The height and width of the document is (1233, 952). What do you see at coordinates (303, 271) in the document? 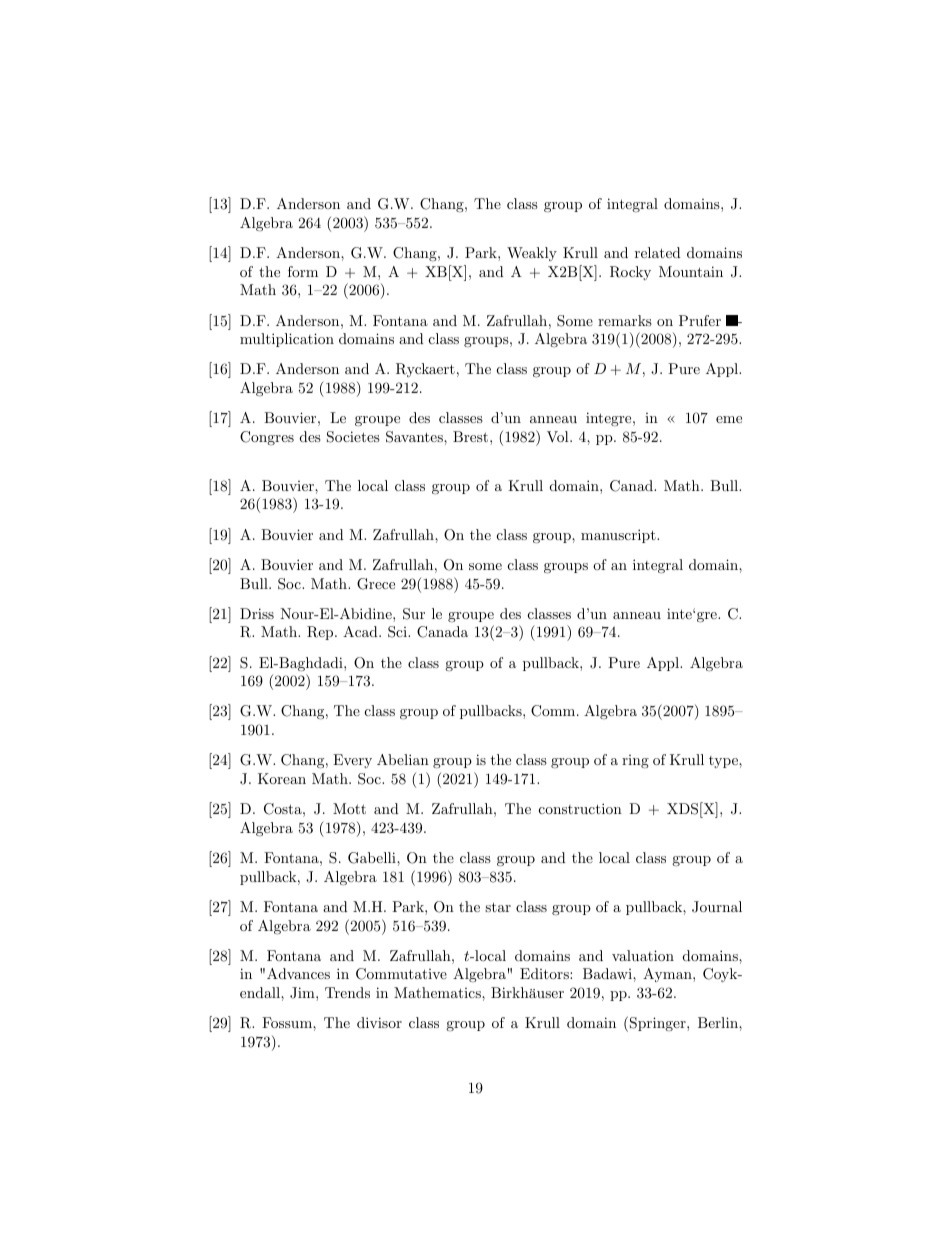
I see `form` at bounding box center [303, 271].
